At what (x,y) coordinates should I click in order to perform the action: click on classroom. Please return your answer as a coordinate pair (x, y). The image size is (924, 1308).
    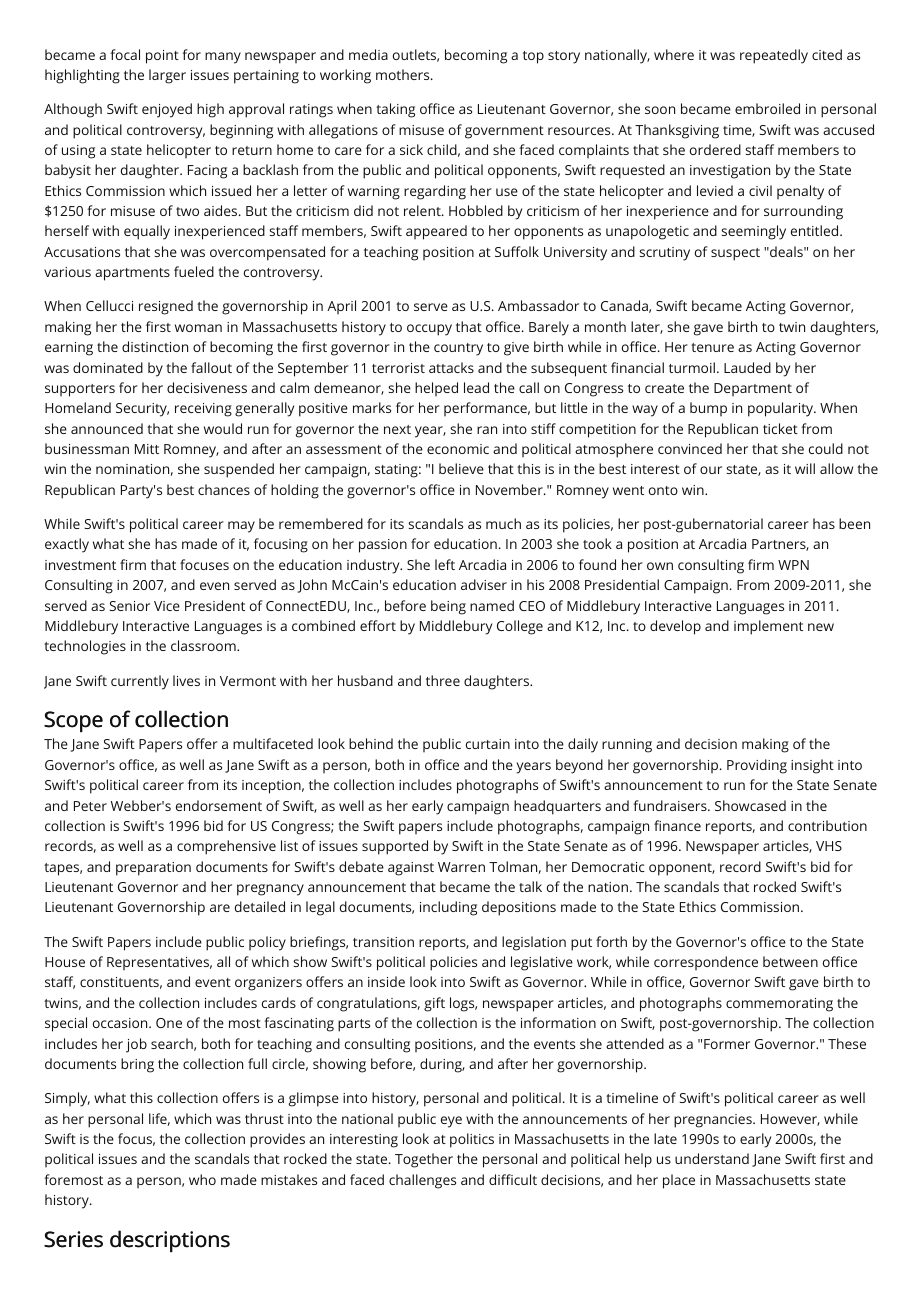
    Looking at the image, I should click on (204, 645).
